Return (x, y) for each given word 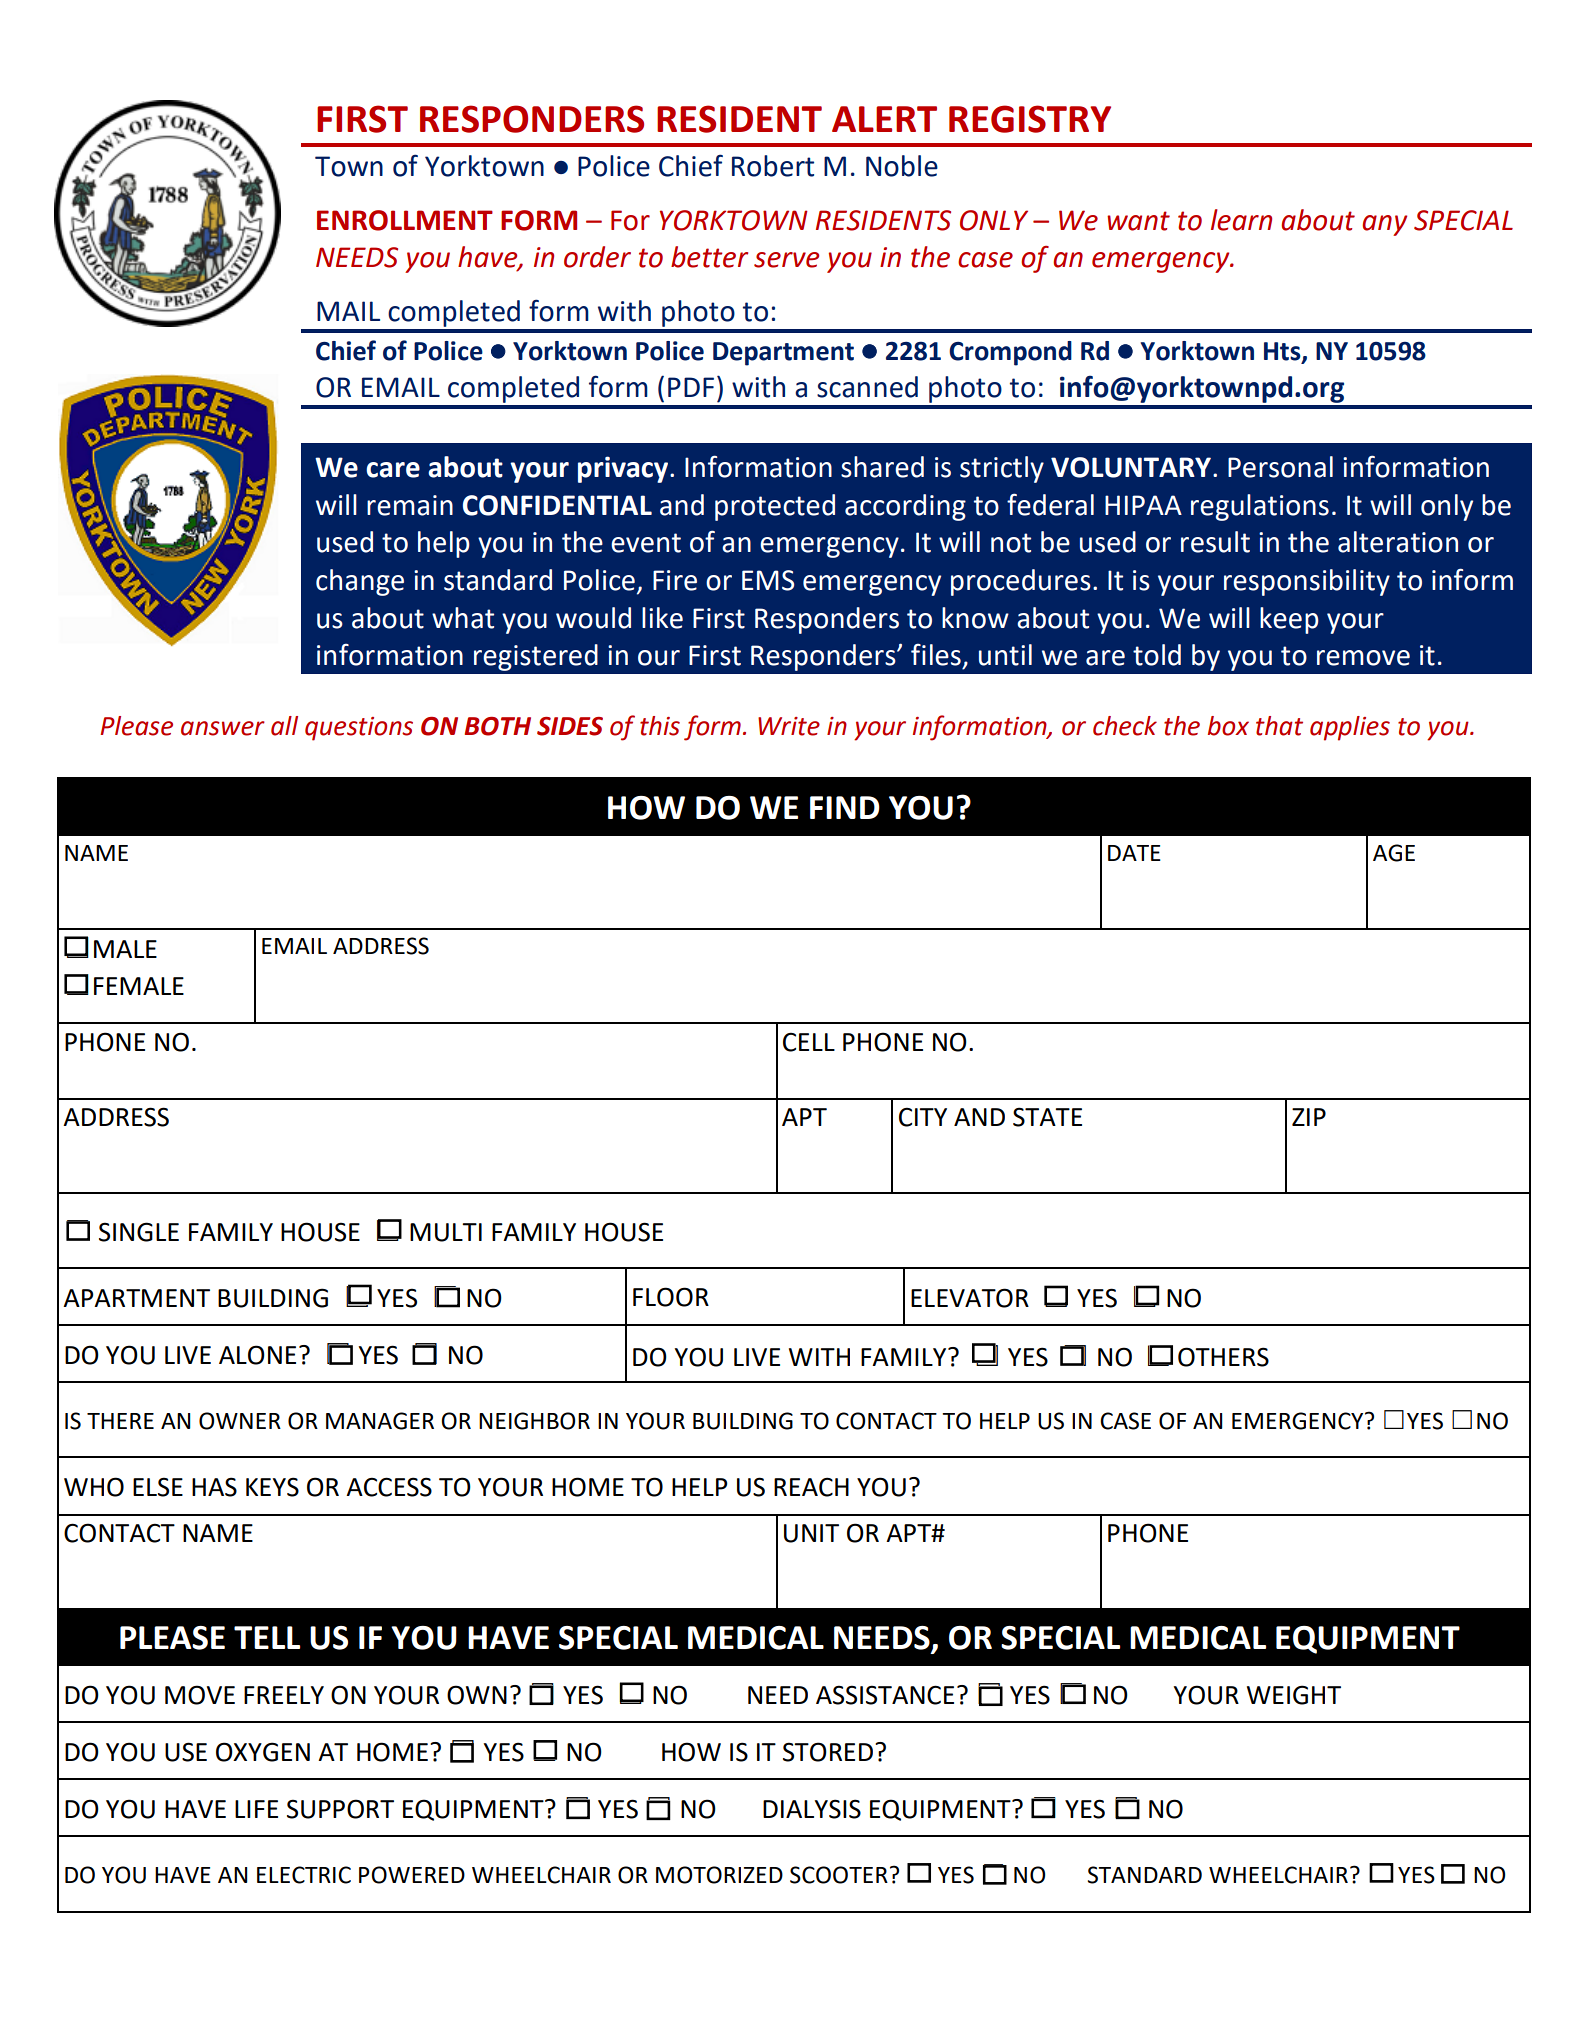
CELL (809, 1042)
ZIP (1309, 1117)
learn (1241, 220)
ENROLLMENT (405, 220)
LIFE (256, 1809)
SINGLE (139, 1232)
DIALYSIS (812, 1809)
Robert (773, 166)
